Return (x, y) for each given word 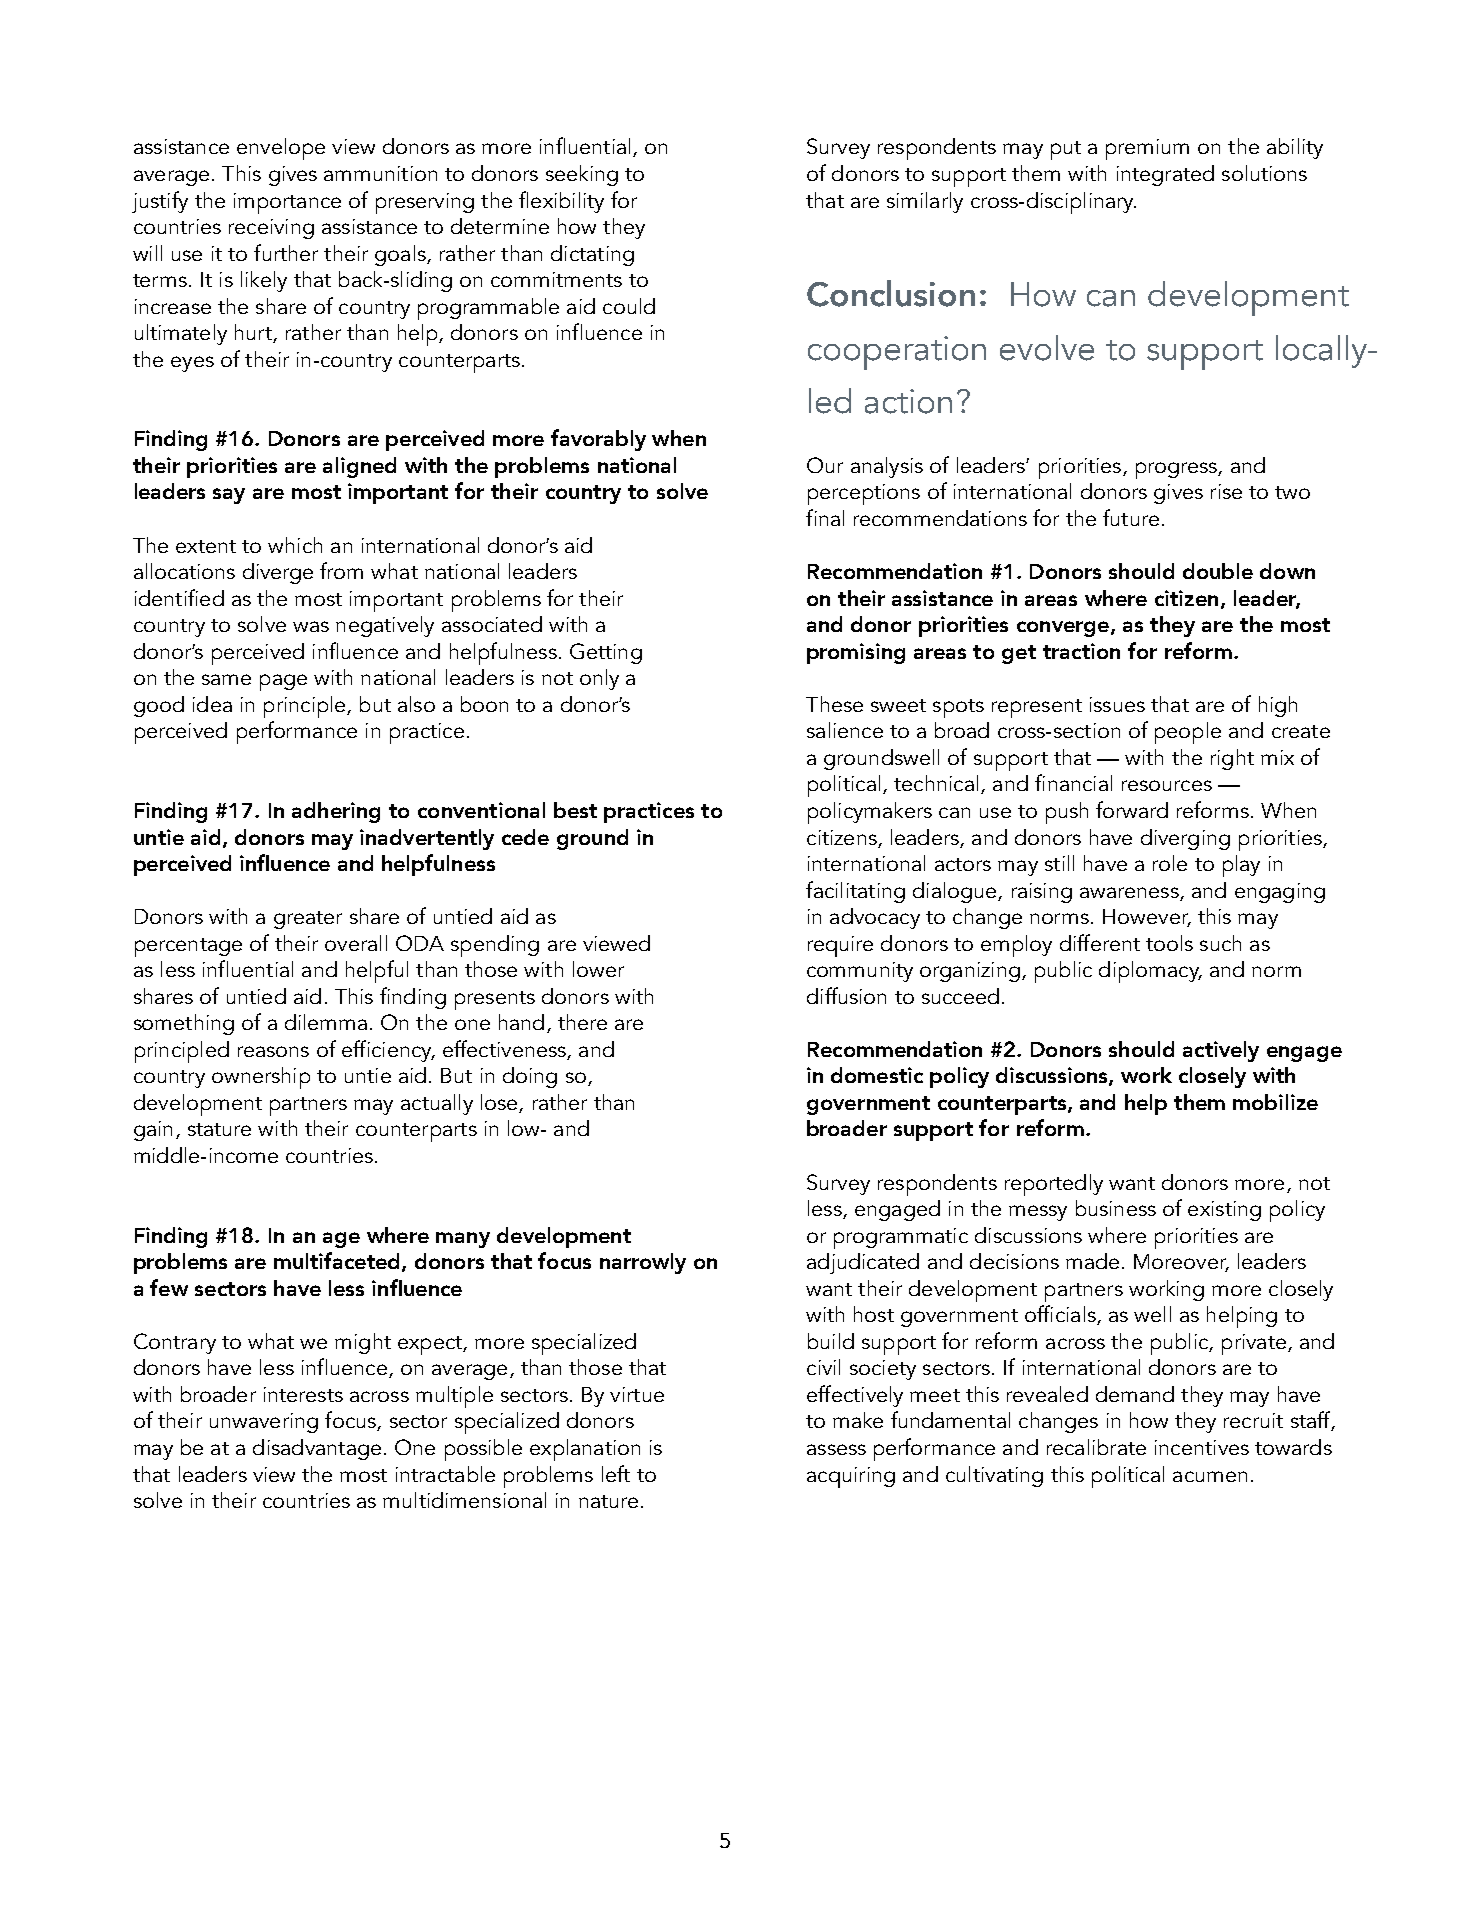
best (575, 810)
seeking (582, 175)
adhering (336, 812)
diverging (1185, 839)
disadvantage (317, 1449)
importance (287, 203)
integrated (1165, 175)
